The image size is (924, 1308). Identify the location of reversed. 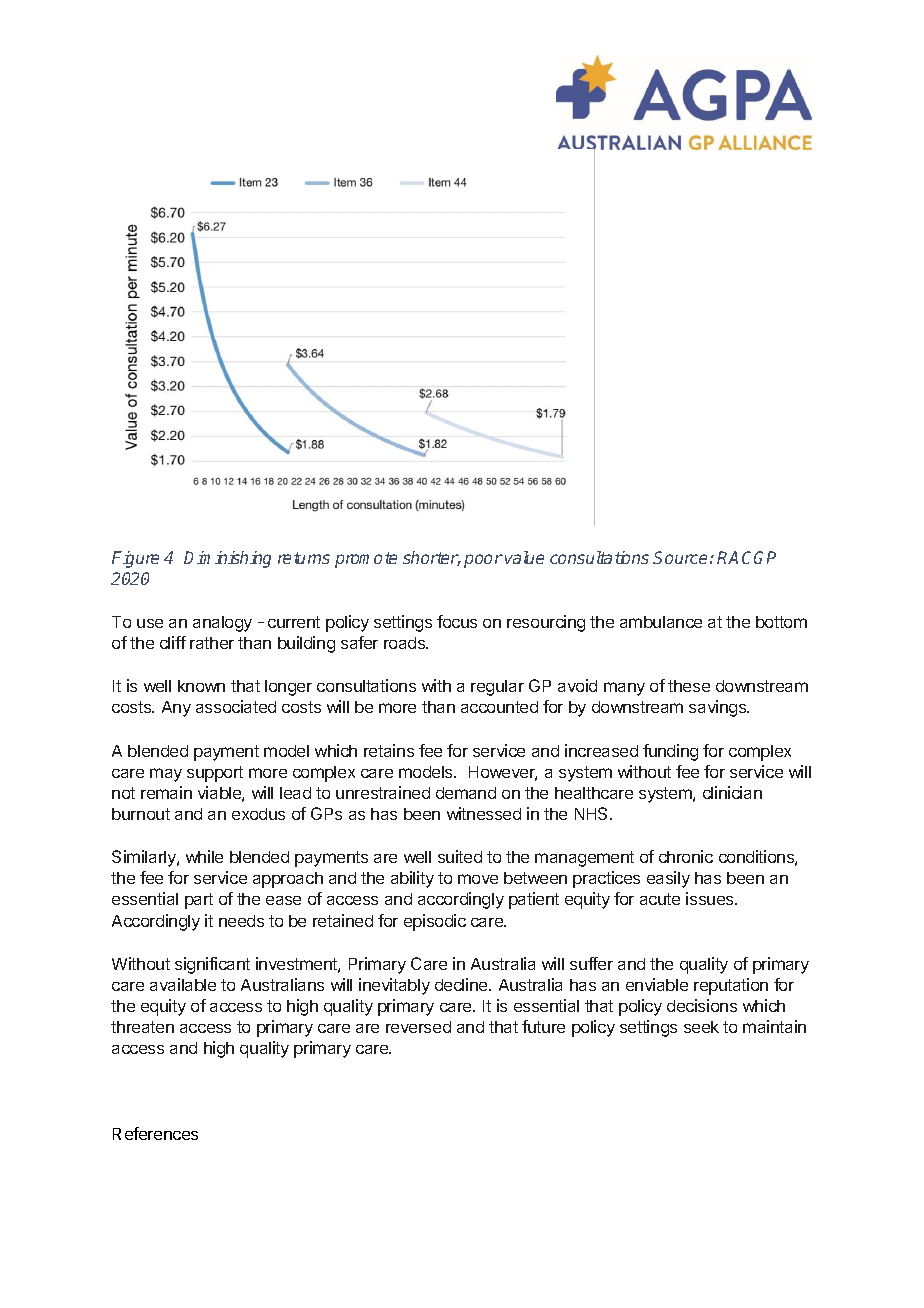
(418, 1027).
